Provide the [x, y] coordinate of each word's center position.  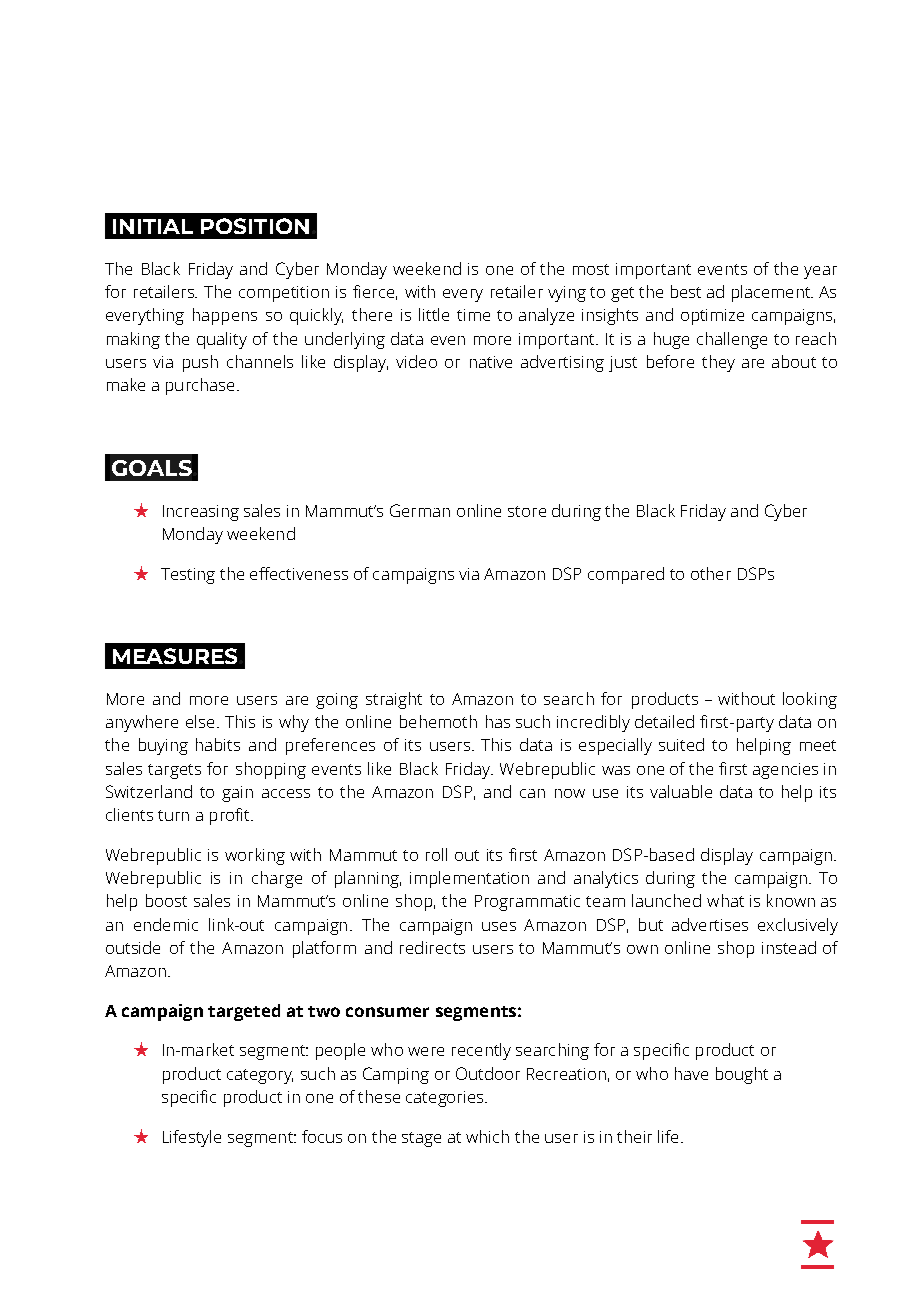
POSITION [255, 226]
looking [810, 700]
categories [446, 1099]
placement [772, 293]
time [473, 315]
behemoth [438, 721]
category [260, 1076]
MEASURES [175, 656]
